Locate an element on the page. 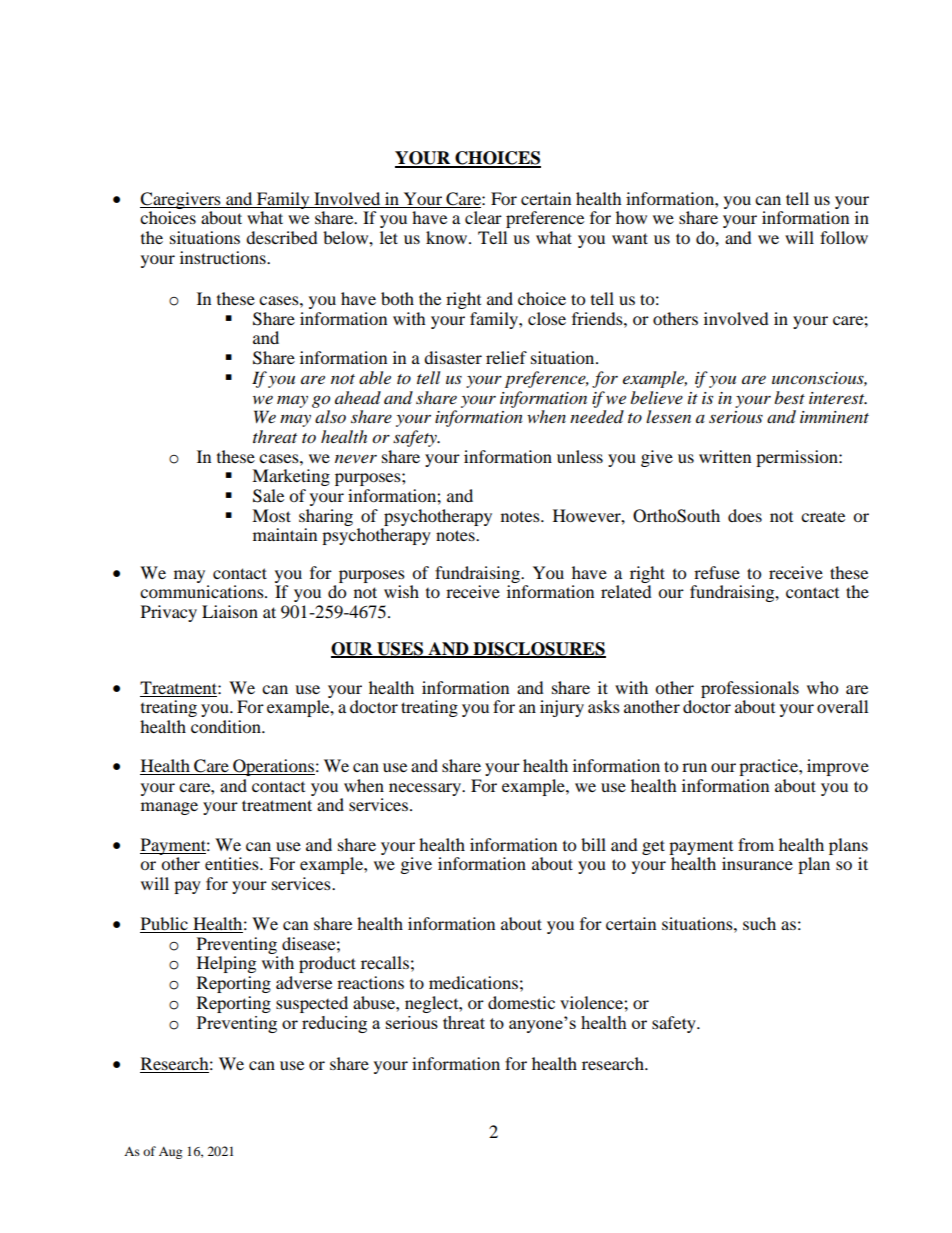 Image resolution: width=952 pixels, height=1233 pixels. from is located at coordinates (756, 844).
